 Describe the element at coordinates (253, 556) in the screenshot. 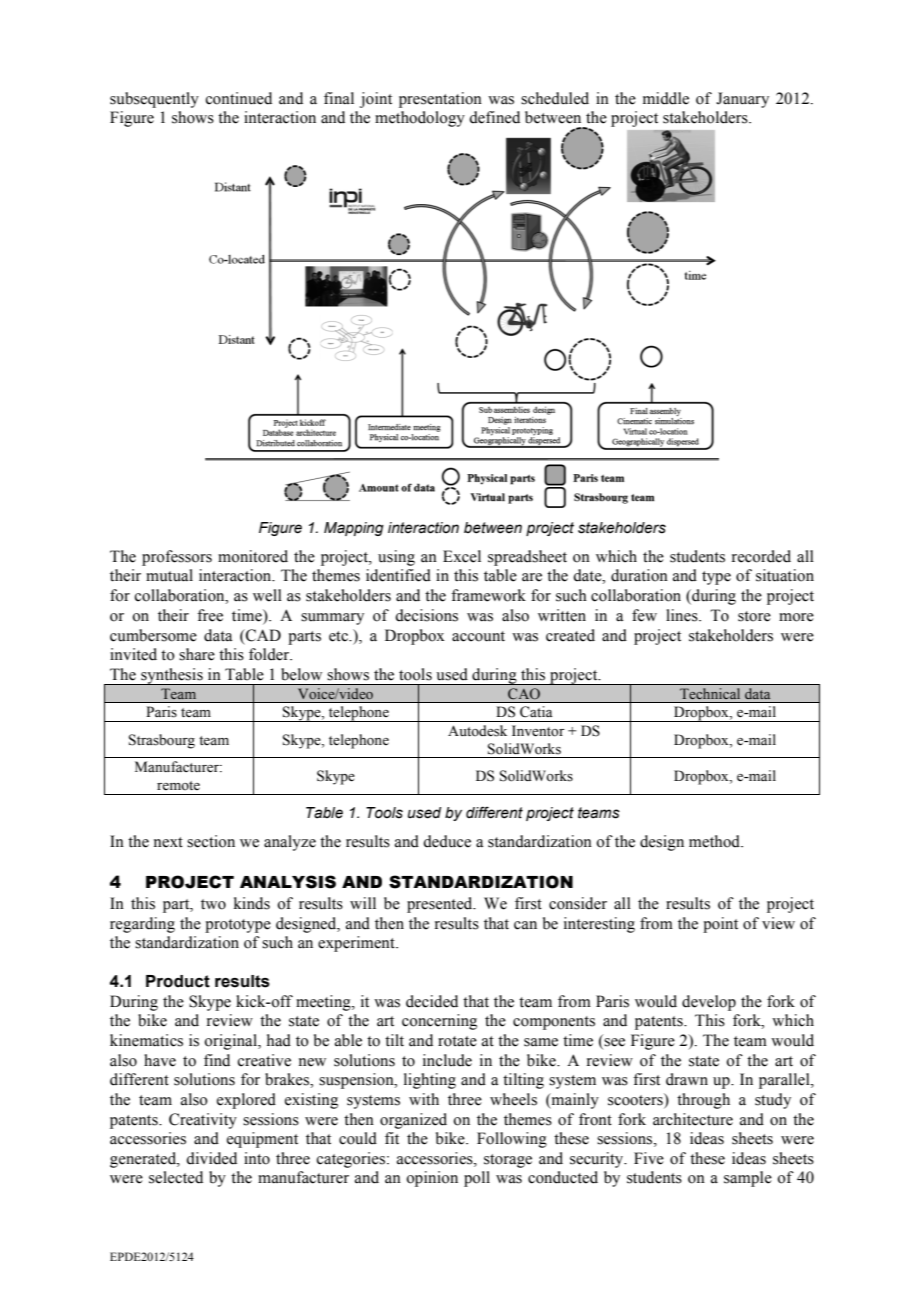

I see `monitored` at that location.
